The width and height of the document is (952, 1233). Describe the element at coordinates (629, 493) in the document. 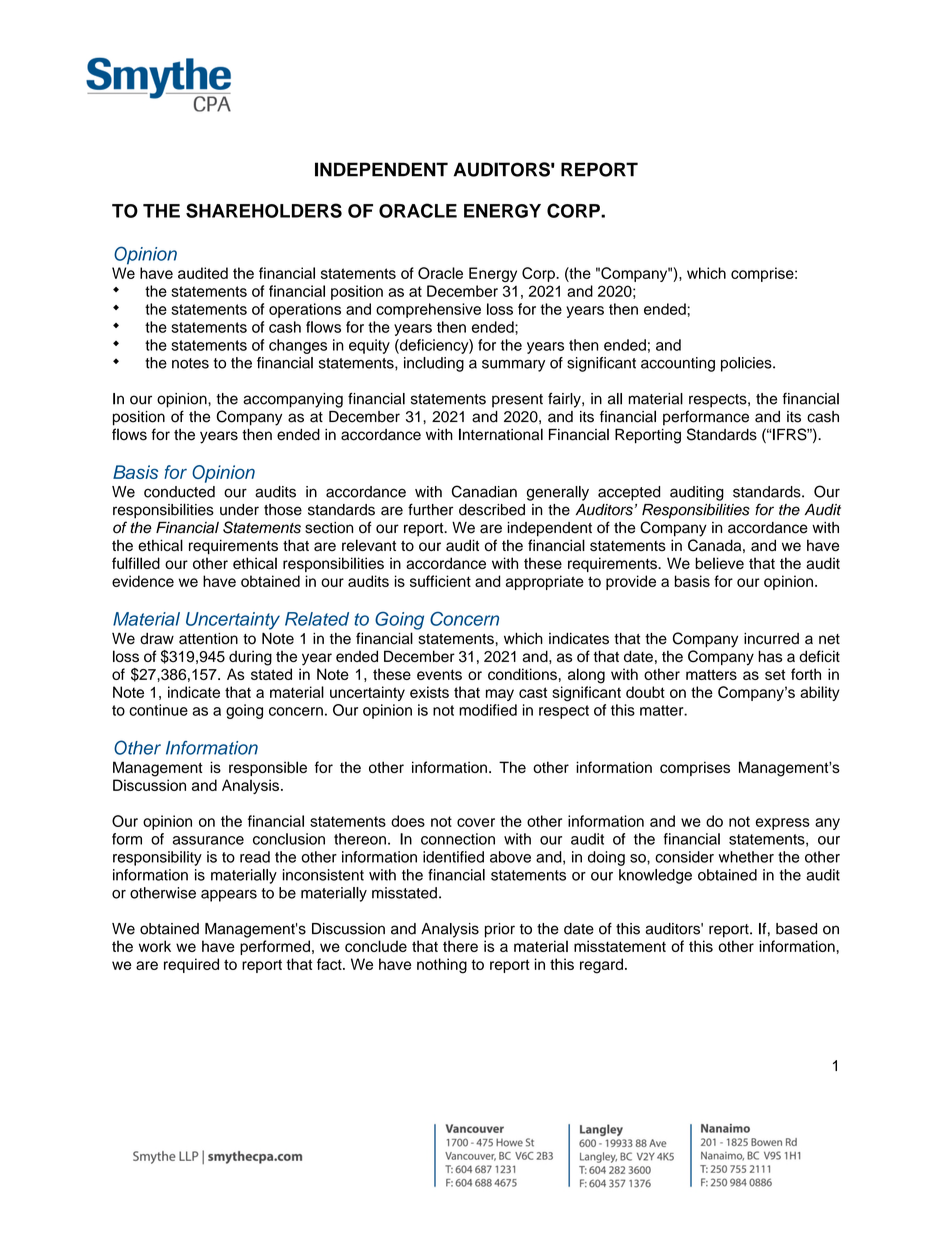

I see `accepted` at that location.
